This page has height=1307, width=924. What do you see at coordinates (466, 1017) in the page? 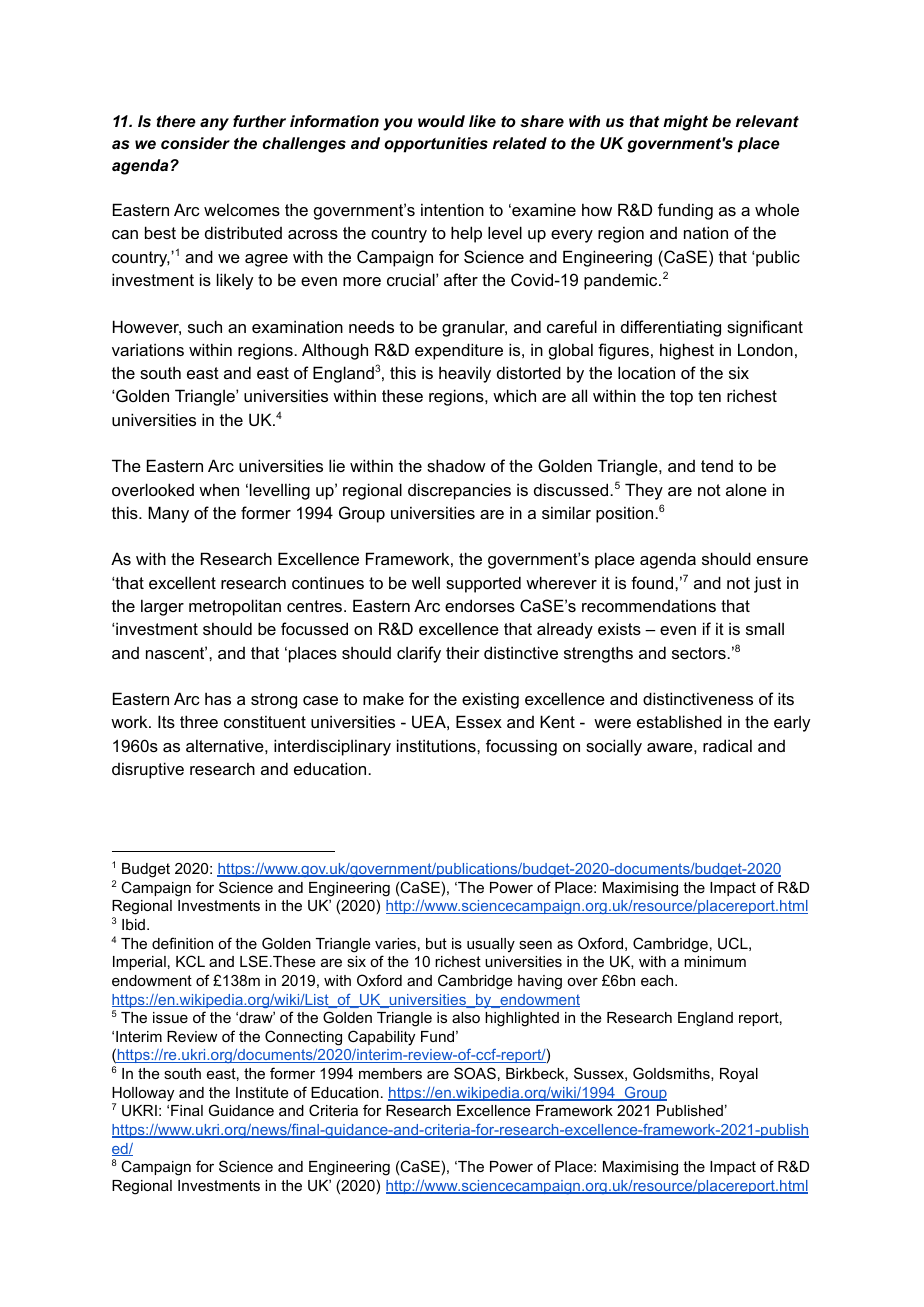
I see `also` at bounding box center [466, 1017].
